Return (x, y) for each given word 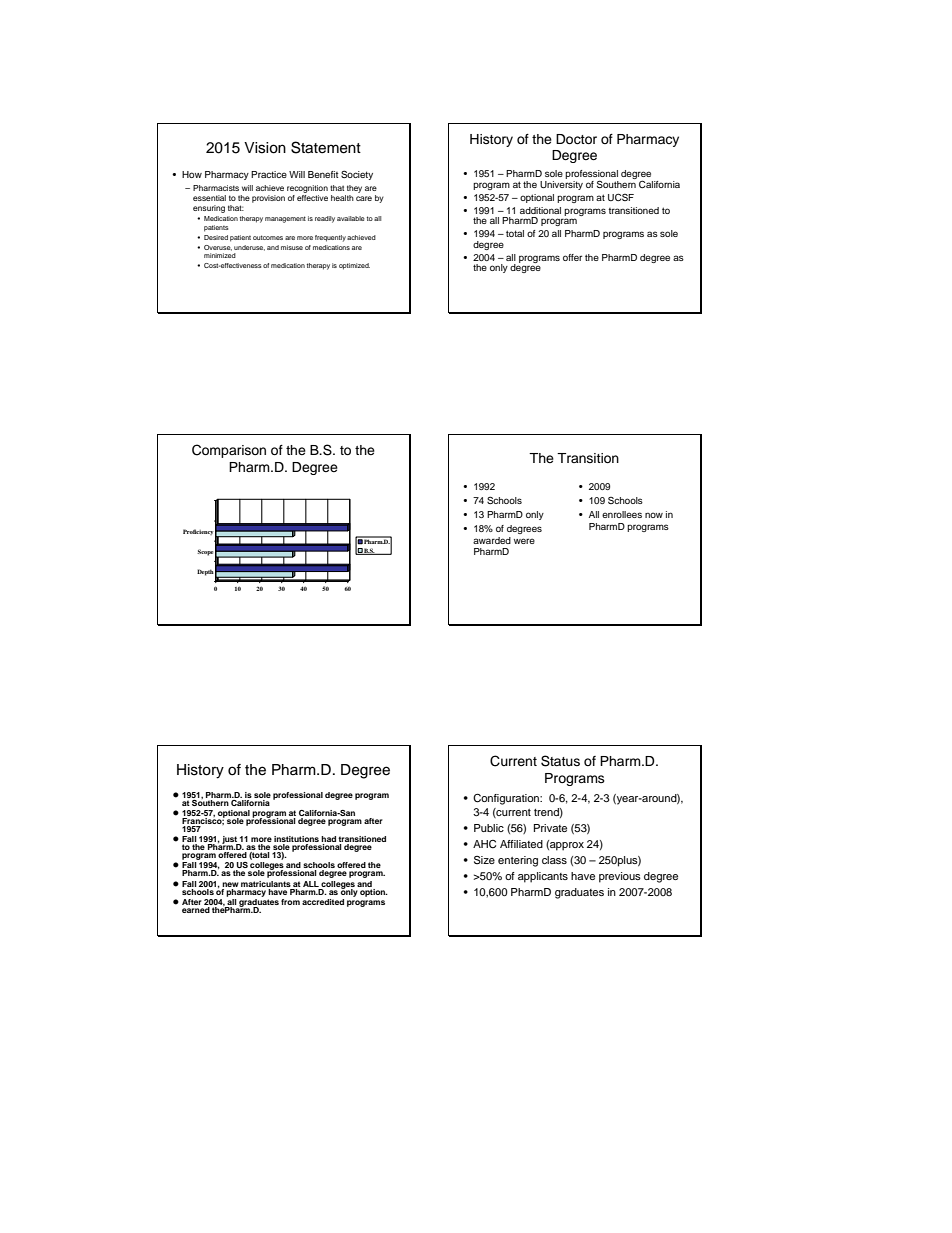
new (230, 884)
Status (560, 761)
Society (357, 175)
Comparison (229, 451)
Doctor (576, 139)
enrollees (622, 514)
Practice (269, 174)
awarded (492, 540)
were (524, 541)
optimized (354, 266)
